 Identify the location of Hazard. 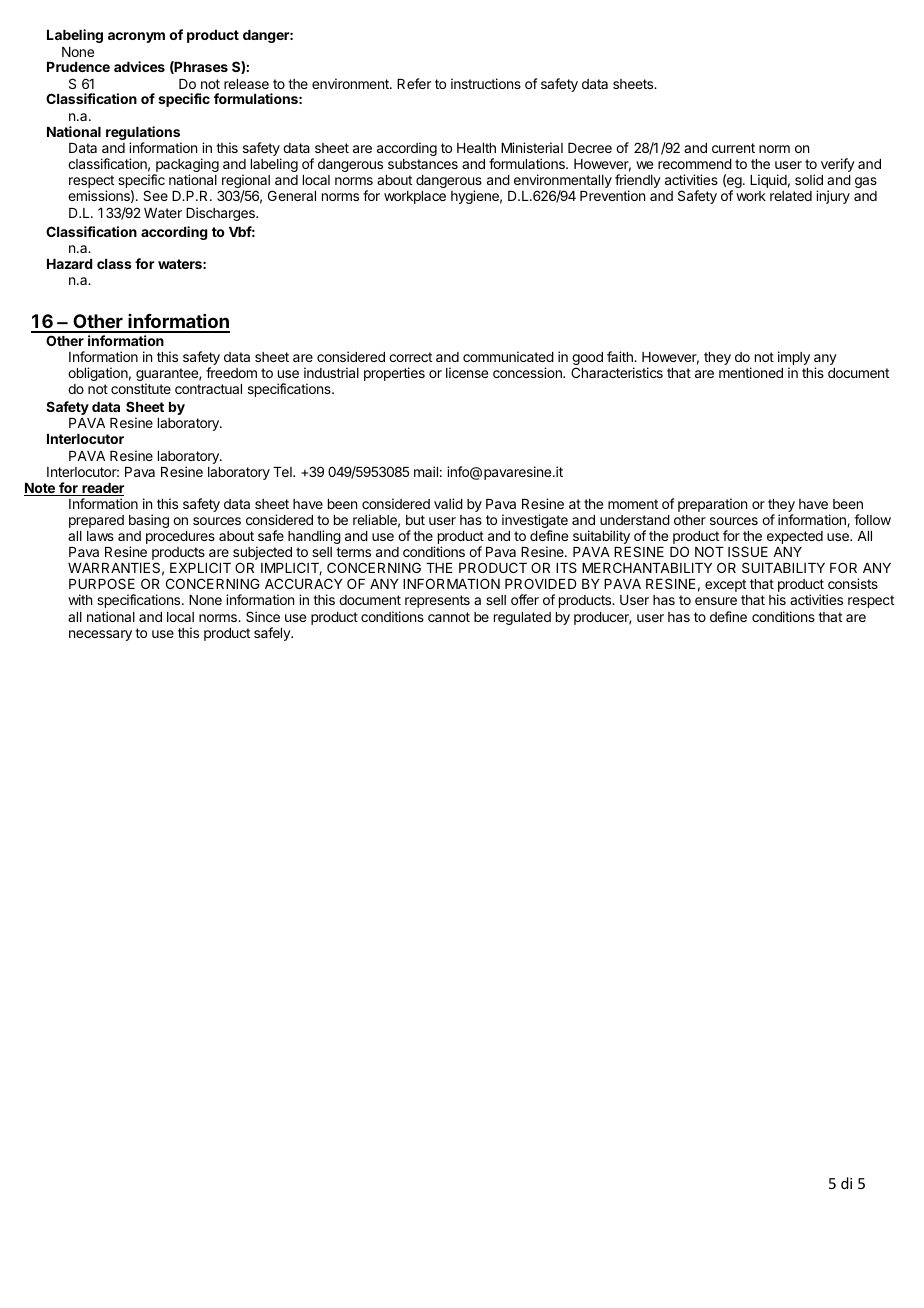
(69, 264).
